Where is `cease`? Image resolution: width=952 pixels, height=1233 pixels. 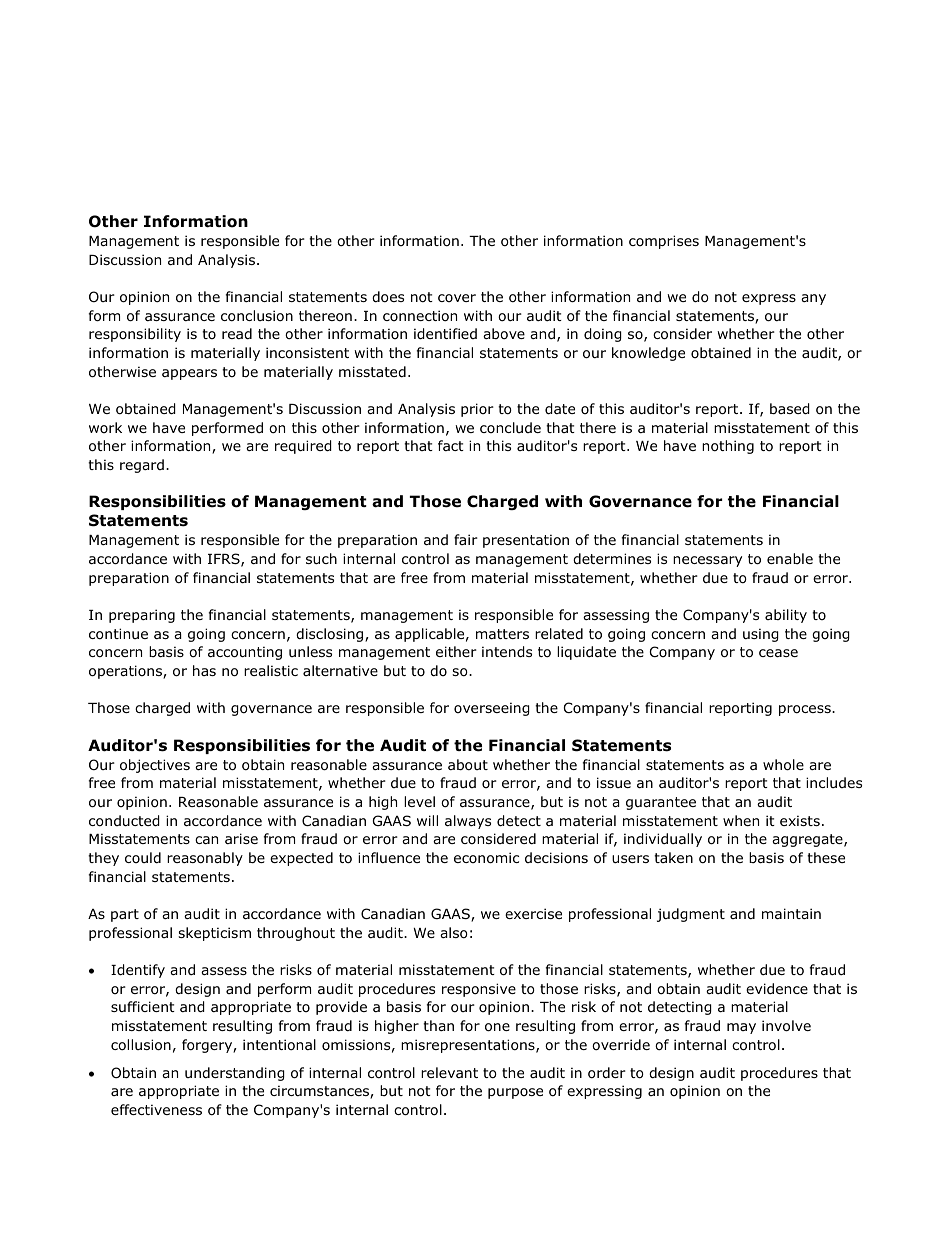 cease is located at coordinates (778, 653).
